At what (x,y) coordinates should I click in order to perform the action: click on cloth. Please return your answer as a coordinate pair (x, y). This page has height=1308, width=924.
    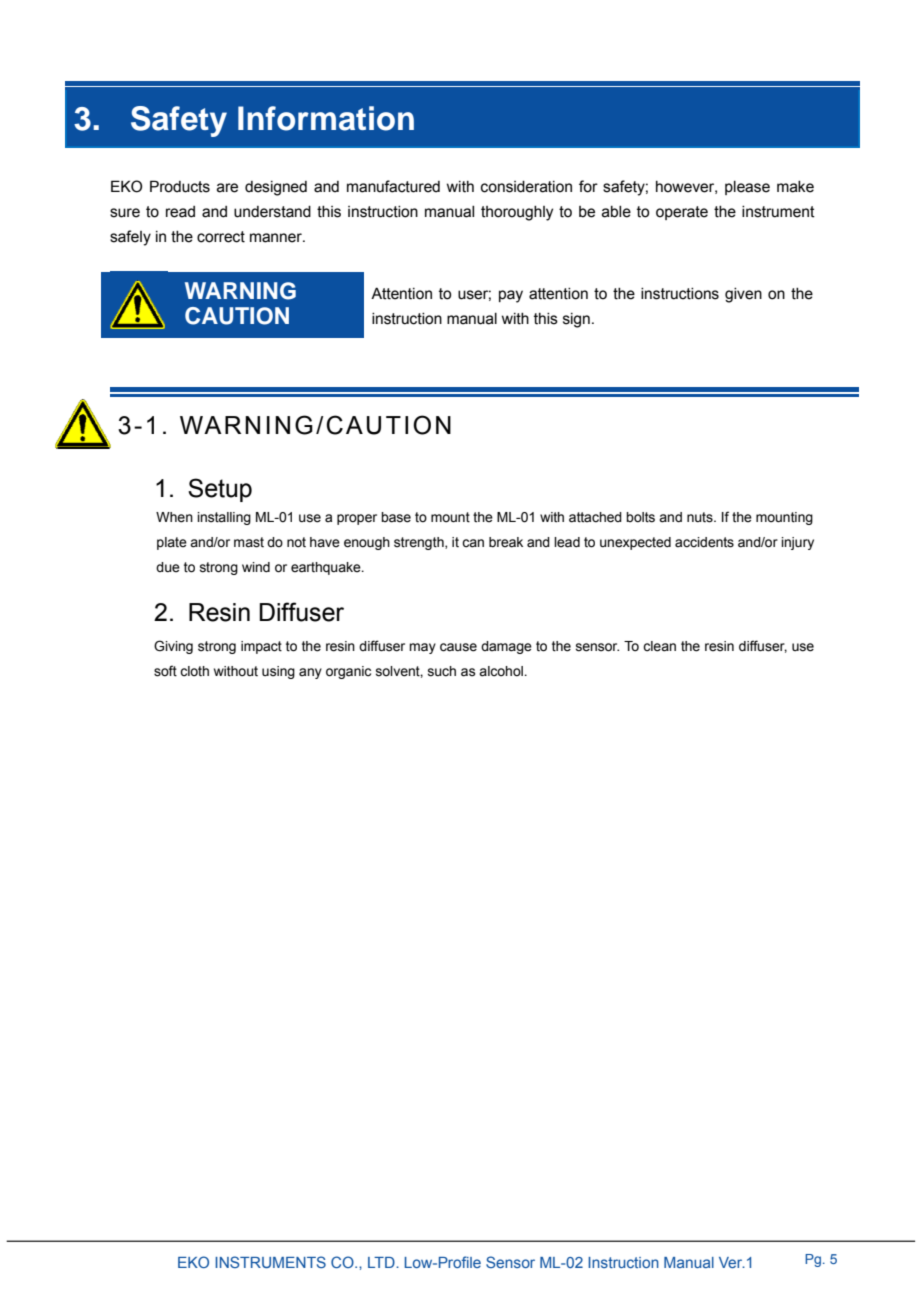
    Looking at the image, I should click on (194, 671).
